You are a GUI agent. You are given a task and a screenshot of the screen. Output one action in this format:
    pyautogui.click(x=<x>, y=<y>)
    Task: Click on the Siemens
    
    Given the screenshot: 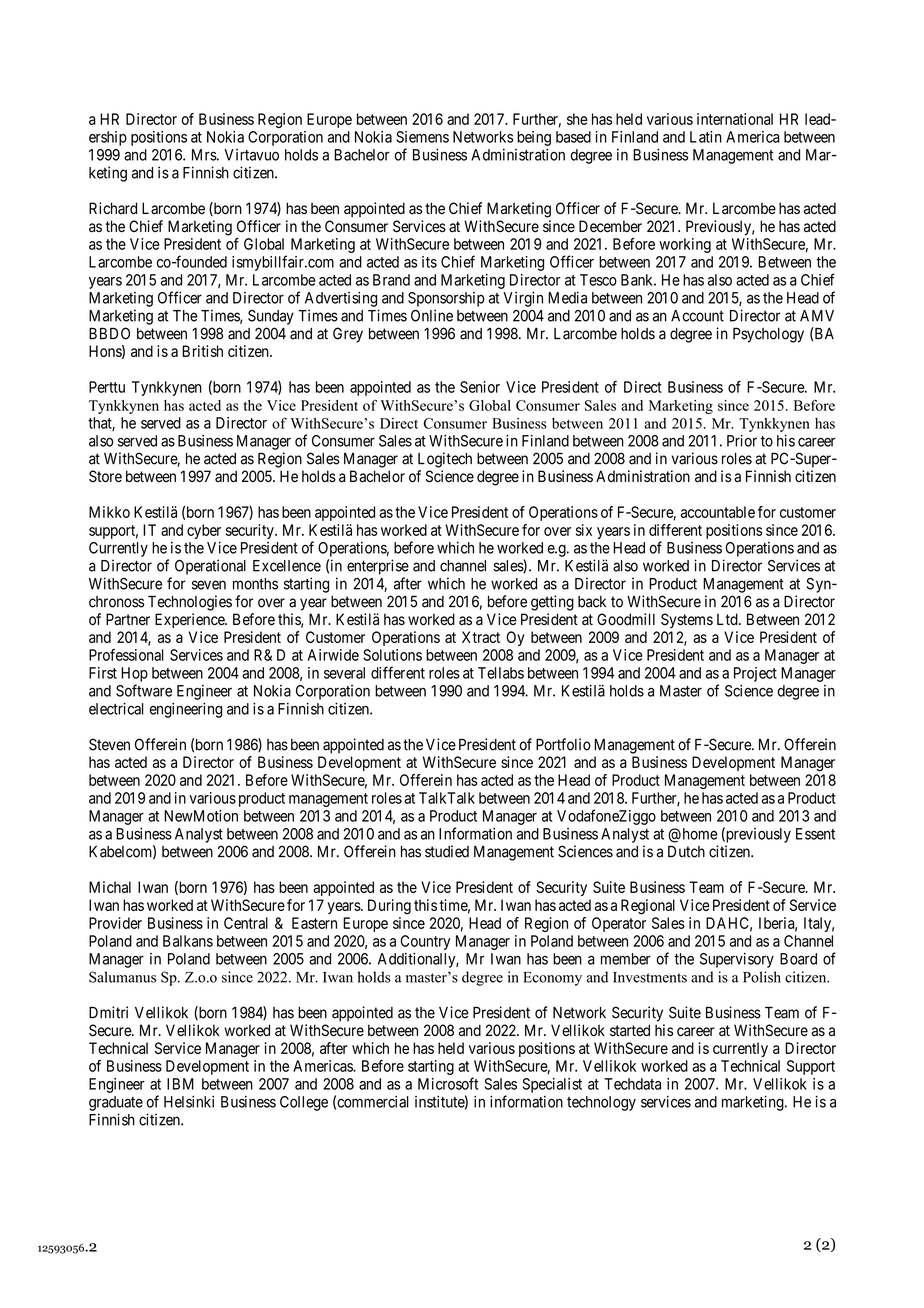 What is the action you would take?
    pyautogui.click(x=422, y=137)
